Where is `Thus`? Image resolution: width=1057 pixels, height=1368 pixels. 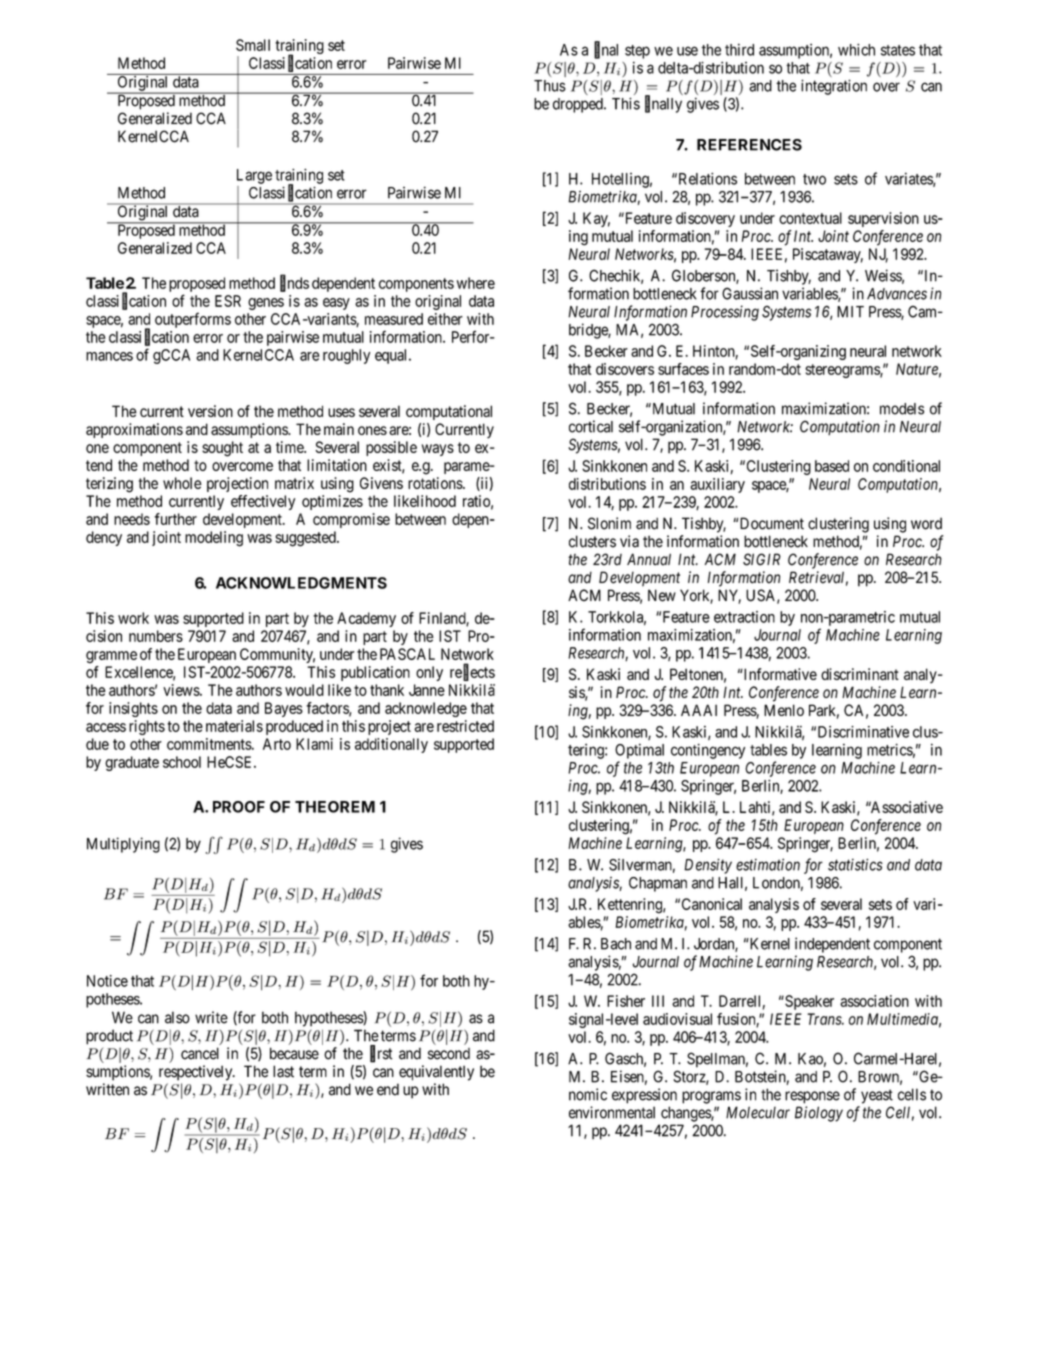
Thus is located at coordinates (550, 86).
